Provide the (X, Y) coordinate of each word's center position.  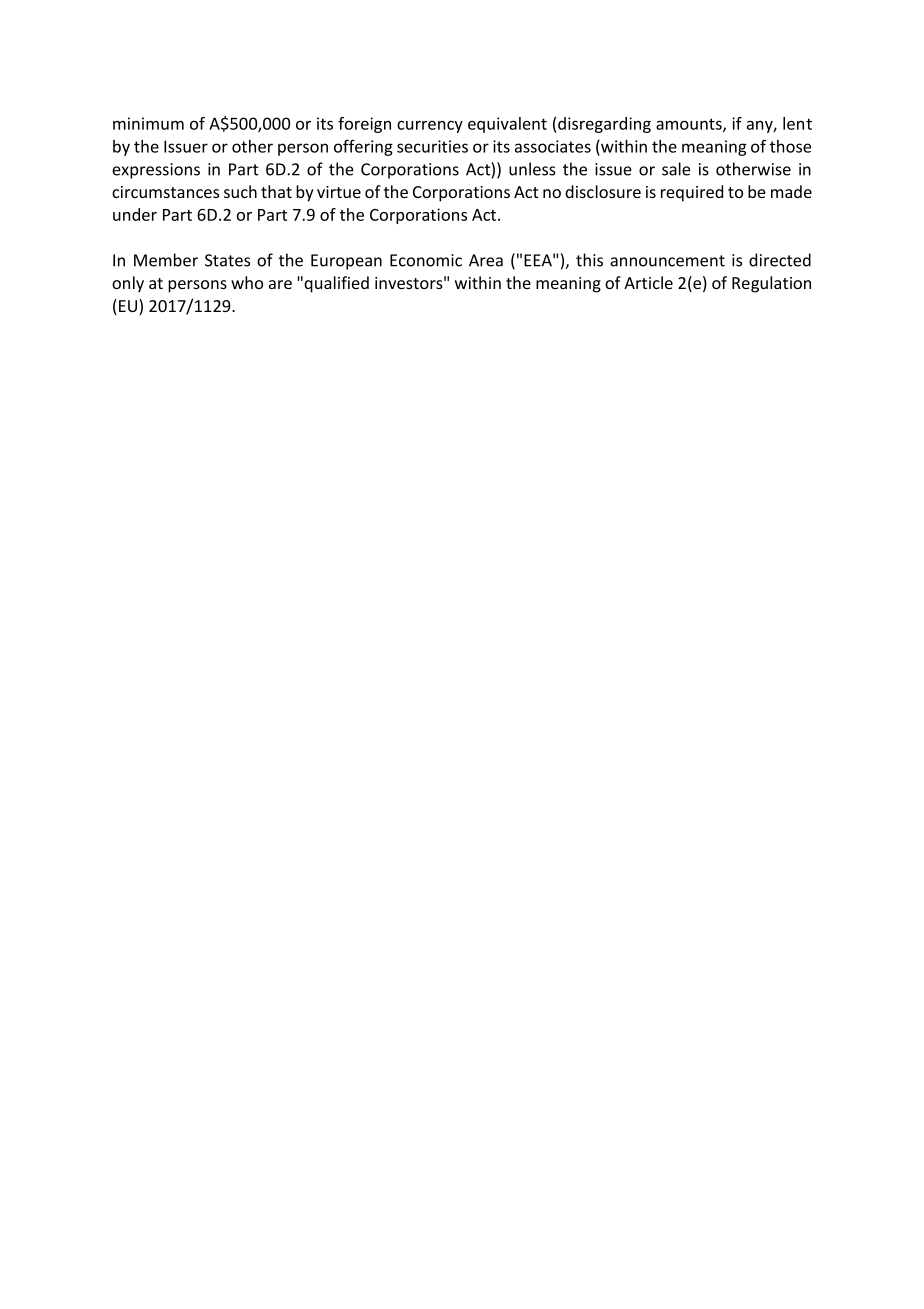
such (240, 191)
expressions (156, 171)
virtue (339, 192)
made (791, 191)
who (247, 282)
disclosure (603, 191)
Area (486, 260)
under (135, 214)
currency (430, 127)
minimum (148, 123)
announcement (667, 261)
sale (676, 169)
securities (432, 146)
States (227, 260)
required (692, 193)
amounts (690, 125)
